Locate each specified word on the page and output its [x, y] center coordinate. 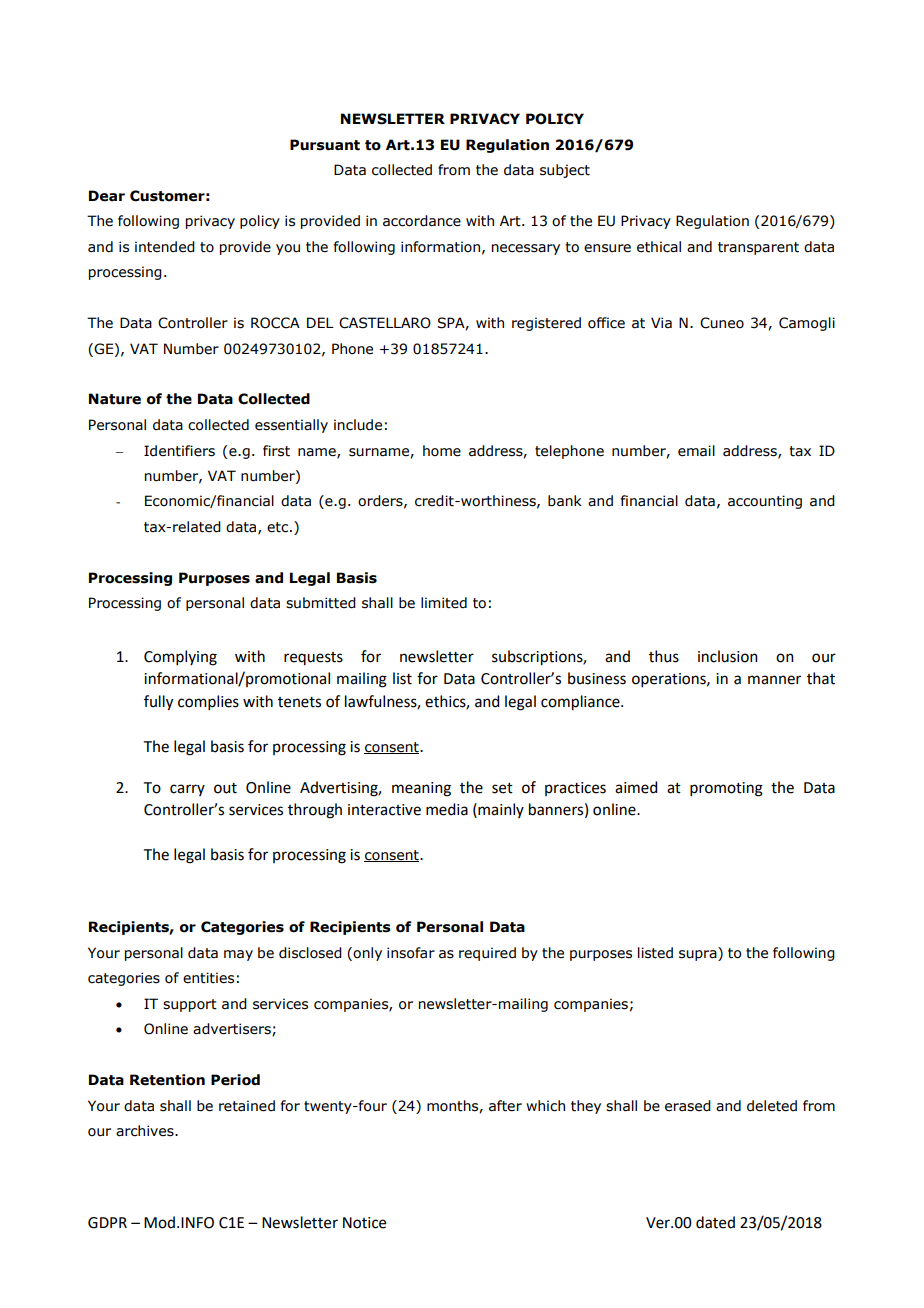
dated [715, 1222]
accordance [422, 221]
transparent [758, 248]
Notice [364, 1223]
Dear [107, 196]
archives [146, 1131]
